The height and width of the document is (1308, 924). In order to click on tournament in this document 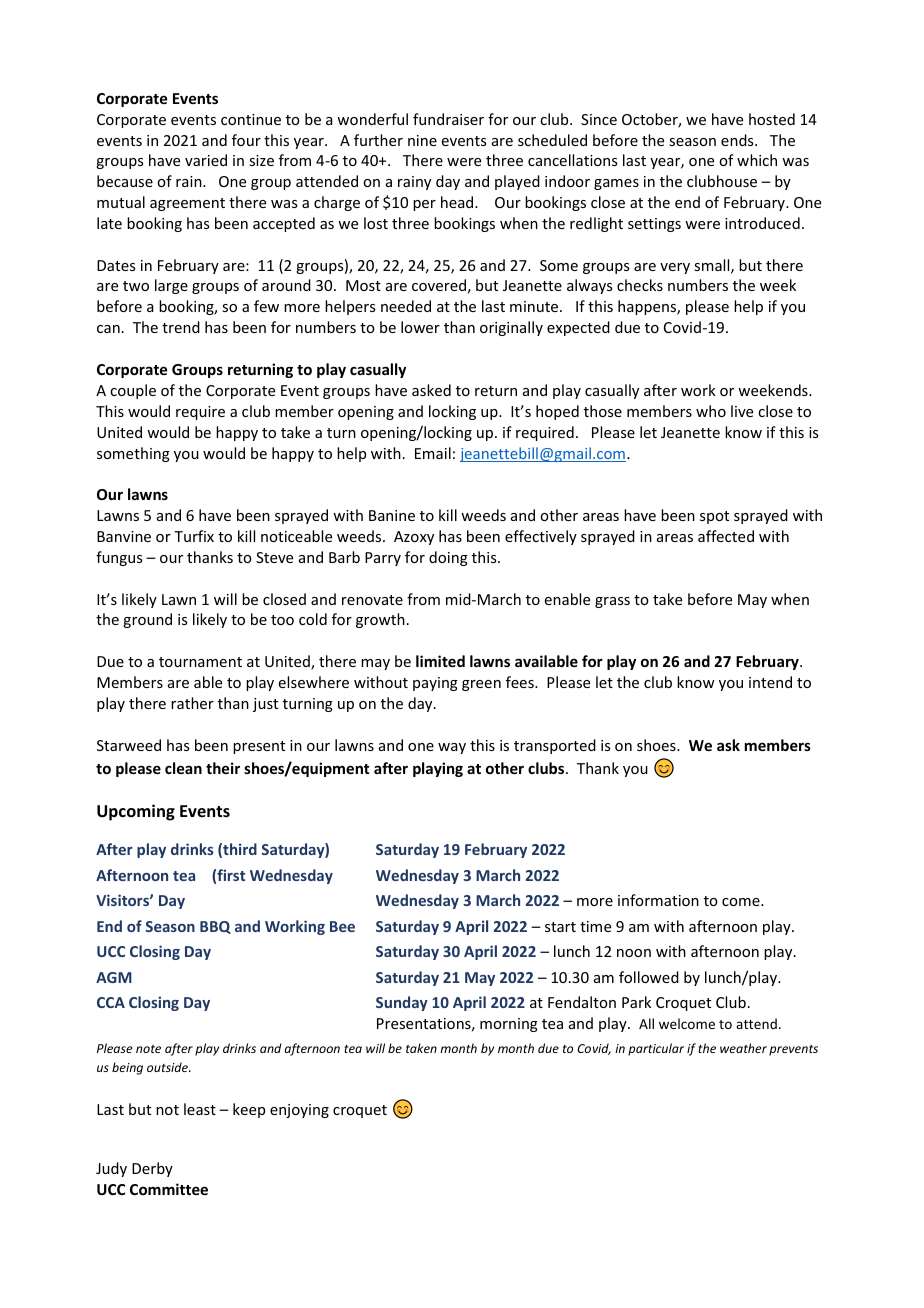, I will do `click(200, 662)`.
